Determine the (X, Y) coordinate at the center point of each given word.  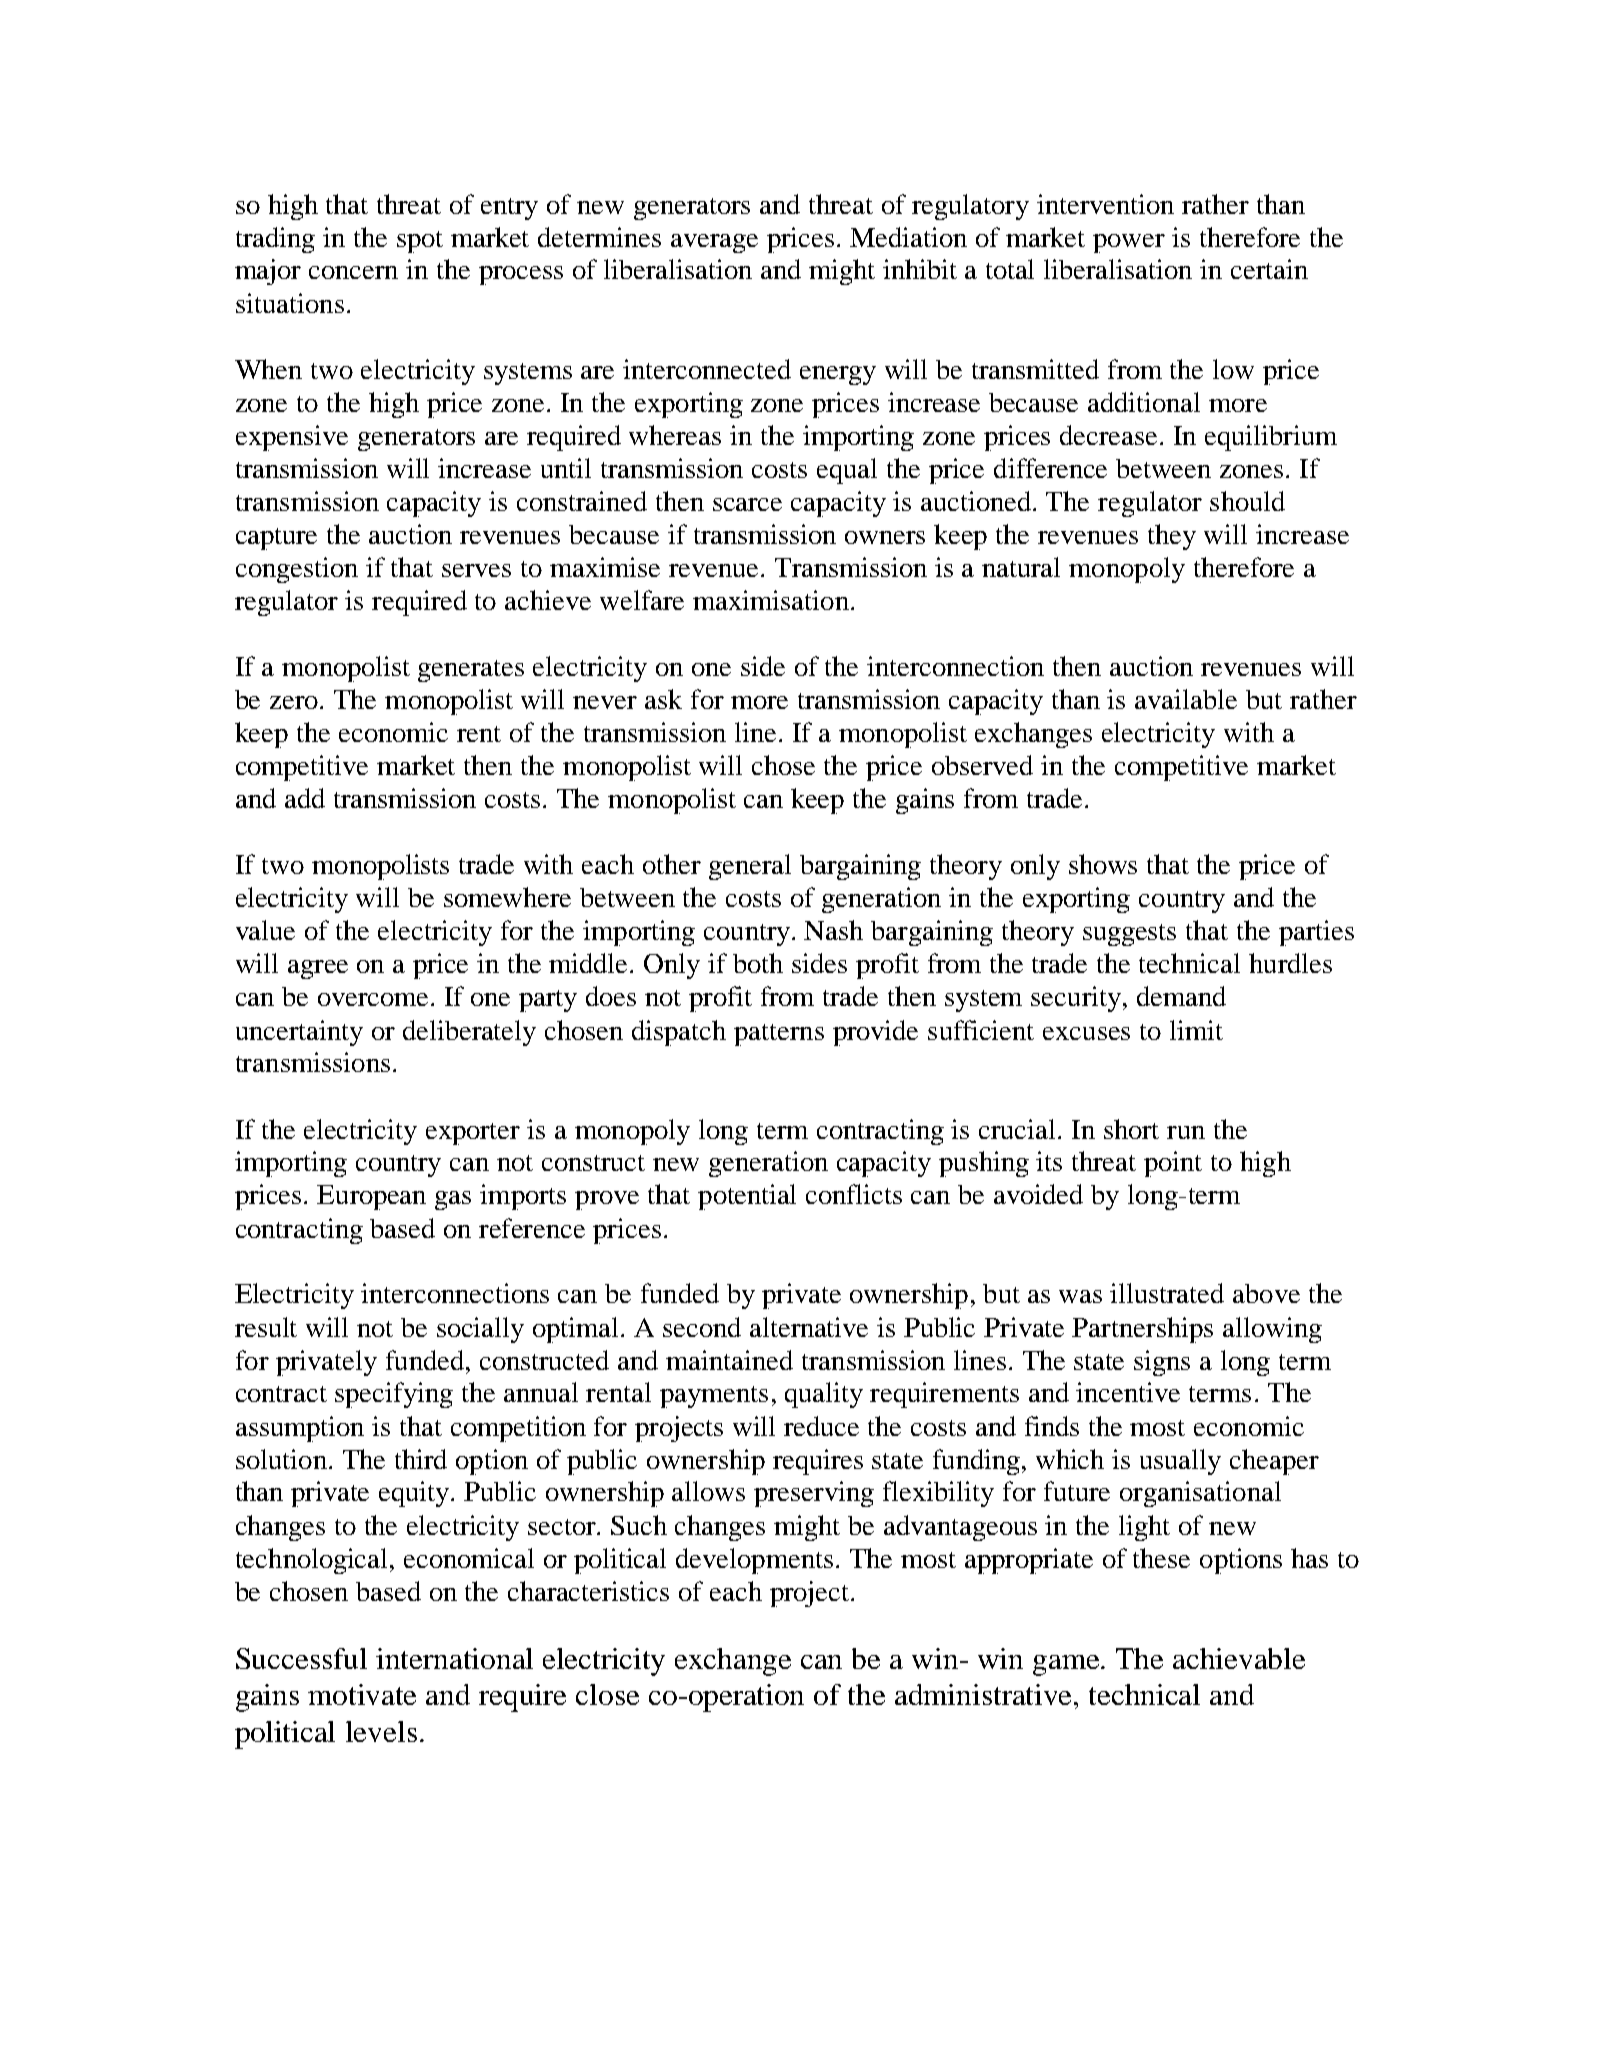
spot (420, 242)
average (714, 243)
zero (294, 702)
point (1173, 1164)
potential (747, 1197)
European (371, 1197)
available (1186, 699)
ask (663, 699)
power (1129, 243)
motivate (362, 1694)
